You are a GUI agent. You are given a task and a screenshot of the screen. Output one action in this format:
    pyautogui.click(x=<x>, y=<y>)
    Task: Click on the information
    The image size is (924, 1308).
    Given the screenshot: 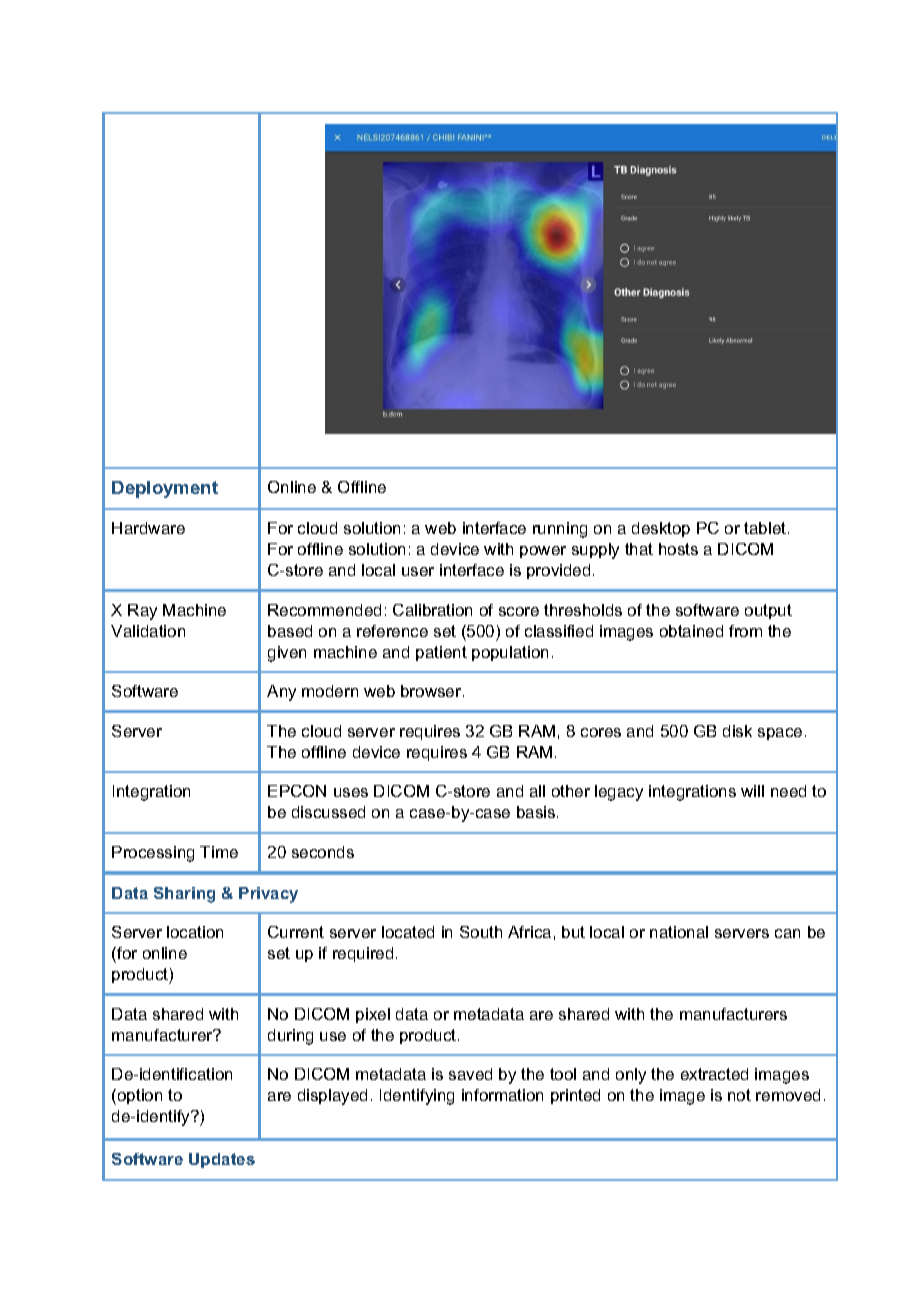 What is the action you would take?
    pyautogui.click(x=502, y=1095)
